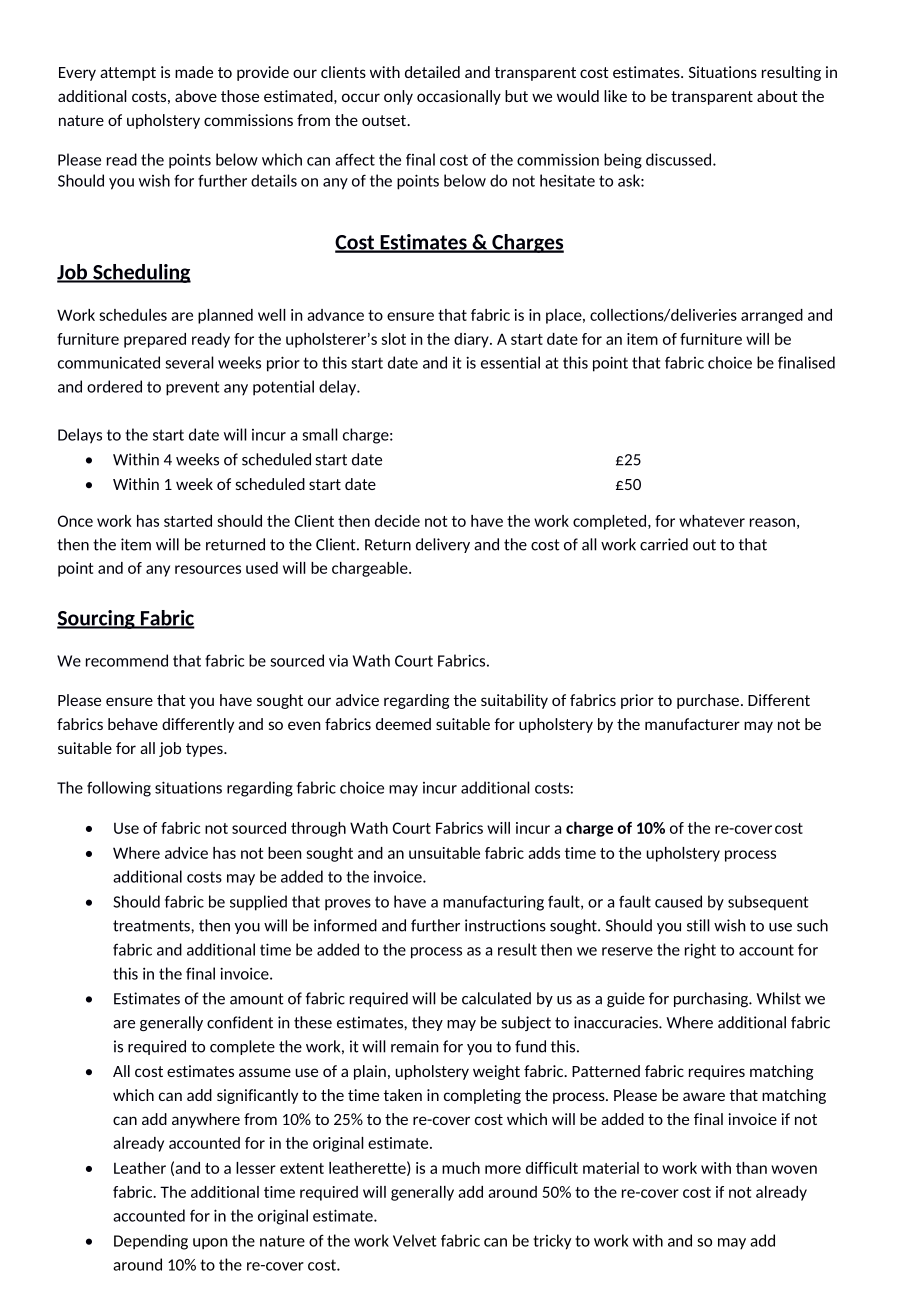 This screenshot has width=924, height=1307. What do you see at coordinates (196, 96) in the screenshot?
I see `above` at bounding box center [196, 96].
